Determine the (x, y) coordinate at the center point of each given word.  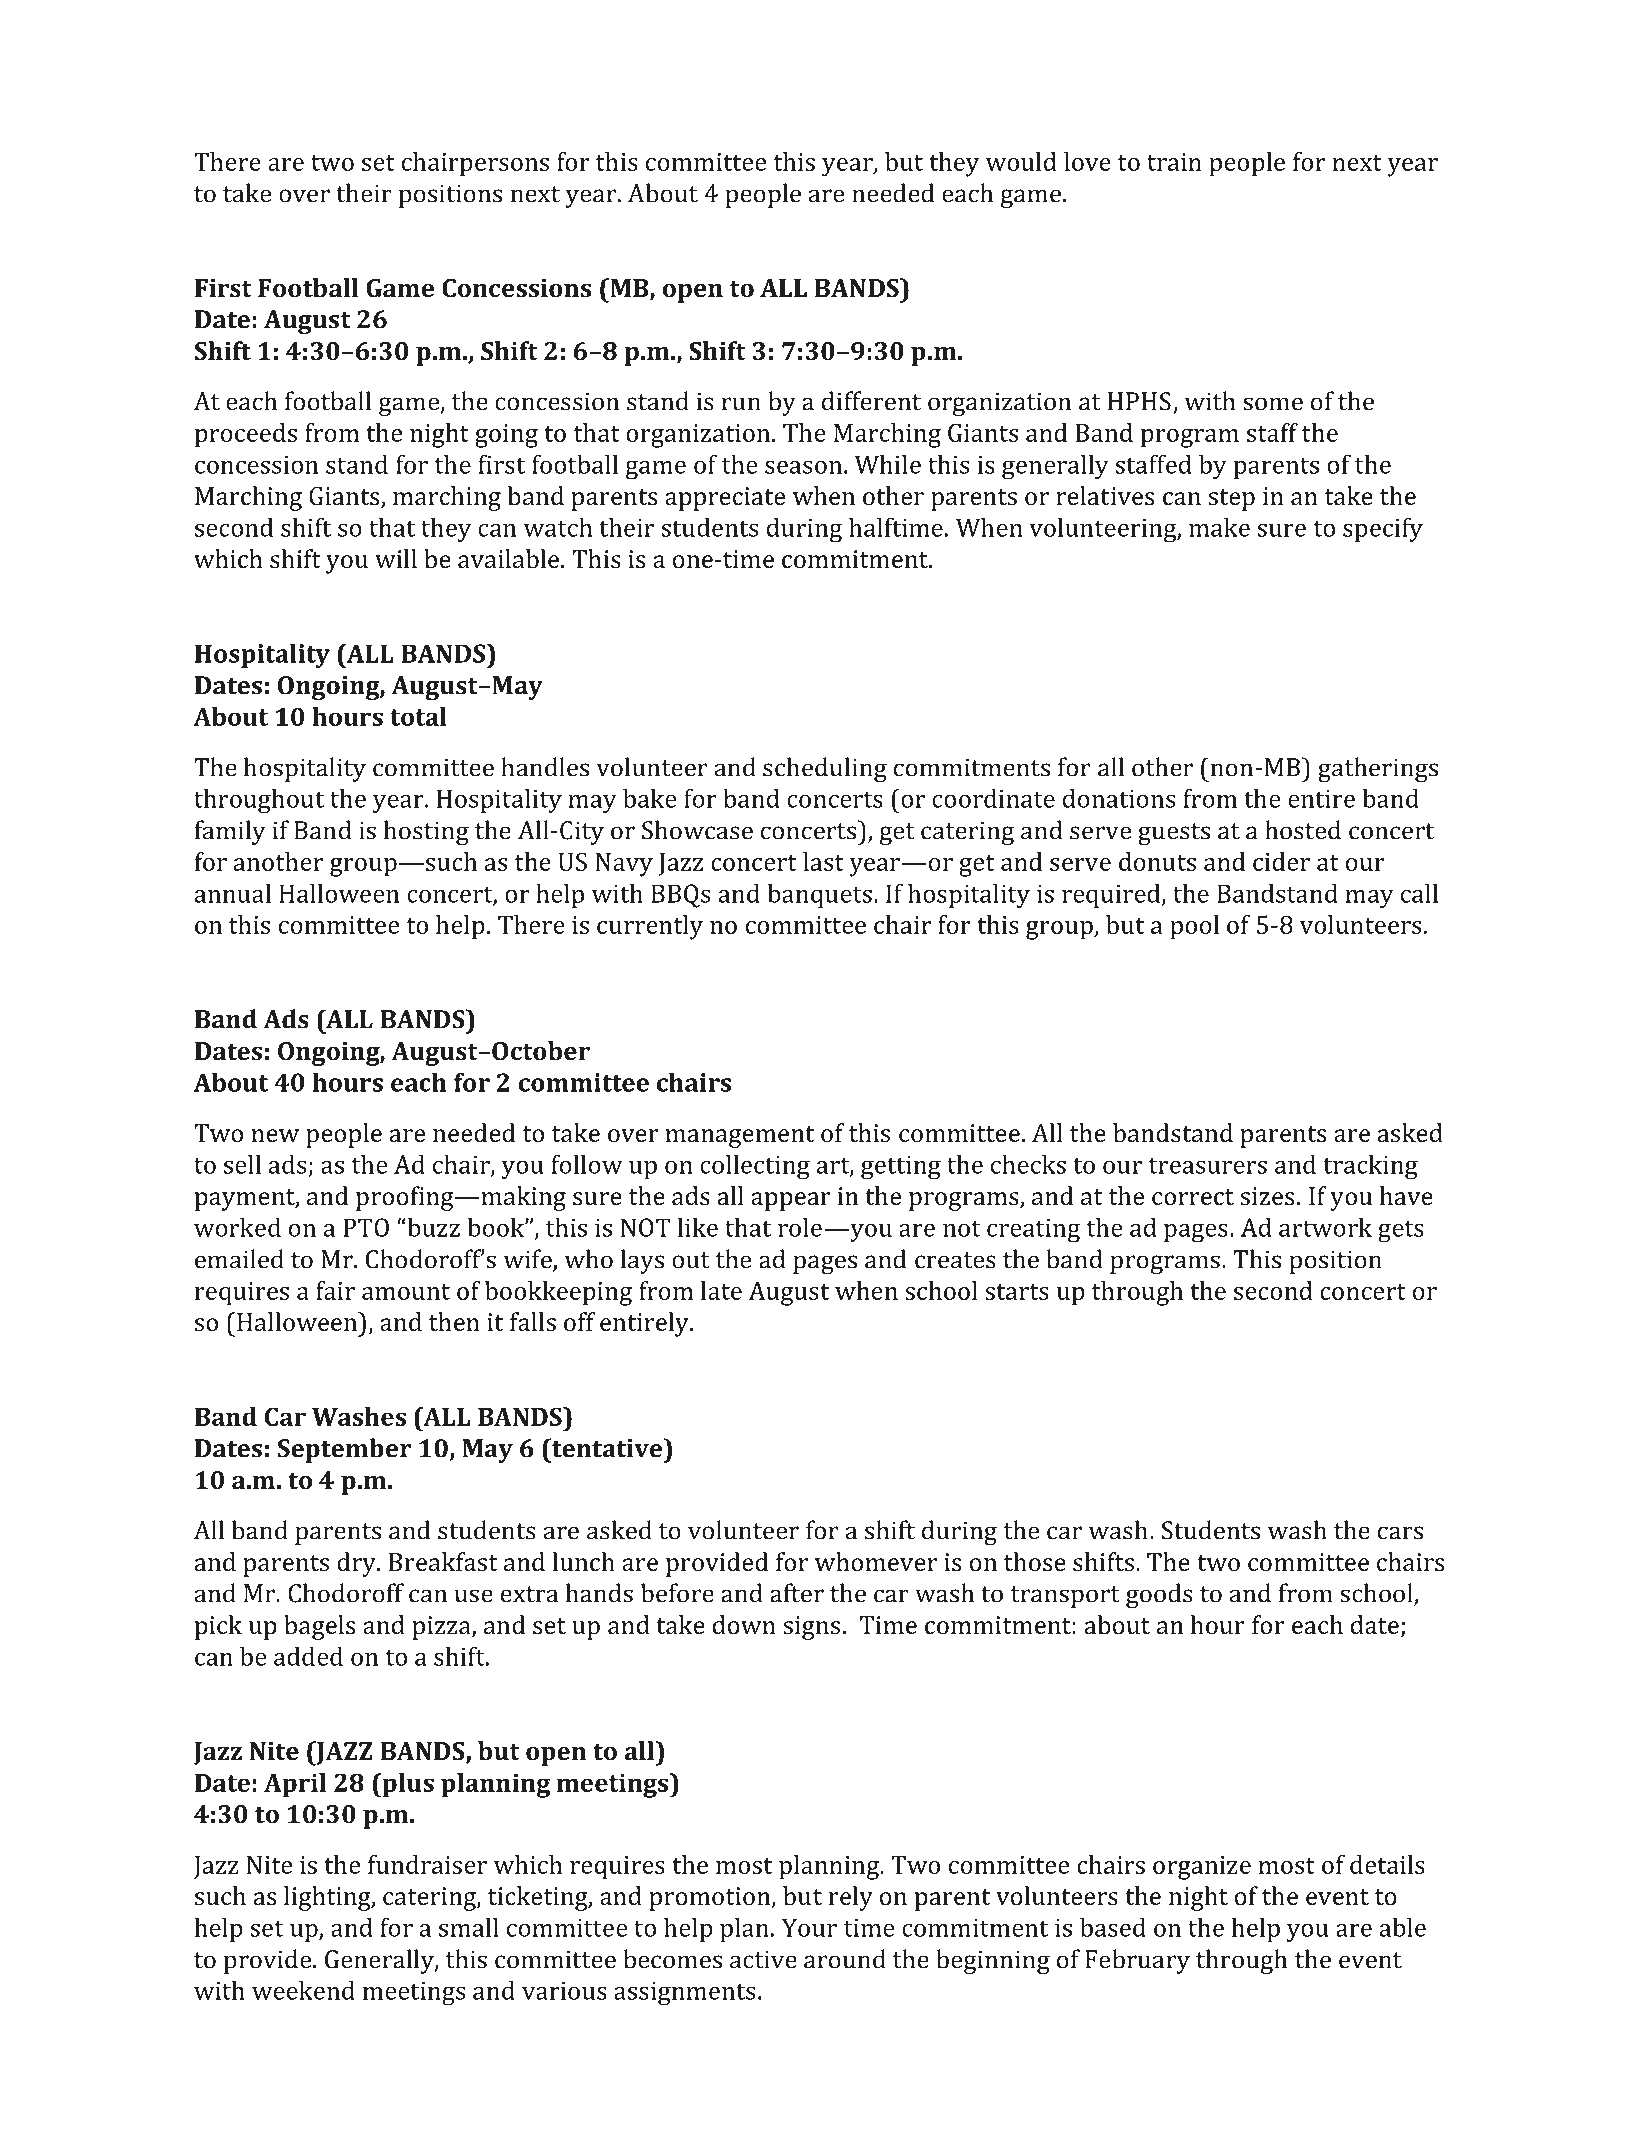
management (739, 1137)
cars (1400, 1533)
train (1174, 162)
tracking (1370, 1167)
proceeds (245, 435)
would (1021, 161)
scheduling (825, 769)
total (418, 716)
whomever (876, 1561)
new (275, 1135)
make (1219, 527)
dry (357, 1564)
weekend (303, 1990)
